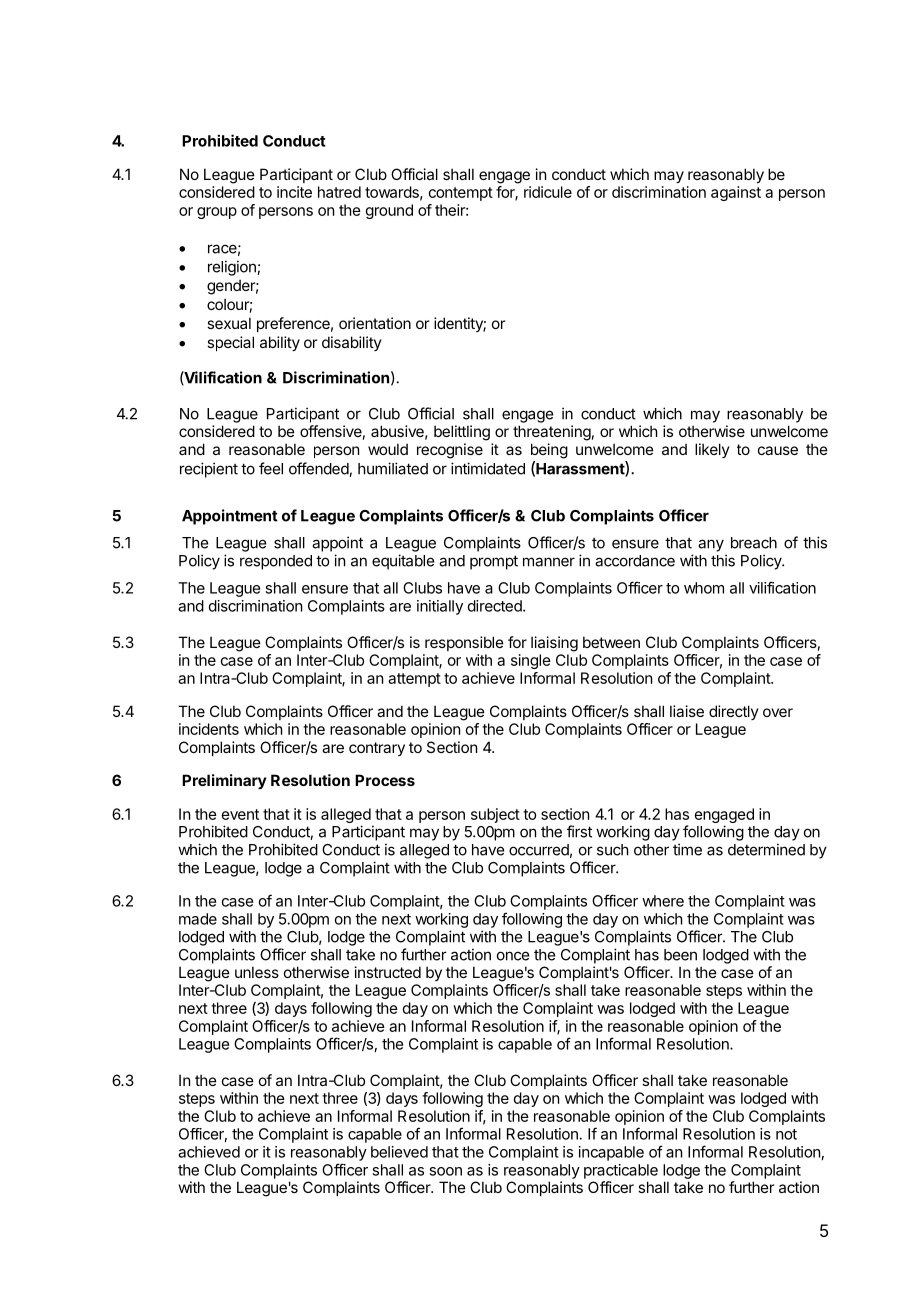 Image resolution: width=924 pixels, height=1308 pixels. What do you see at coordinates (531, 661) in the image?
I see `single` at bounding box center [531, 661].
